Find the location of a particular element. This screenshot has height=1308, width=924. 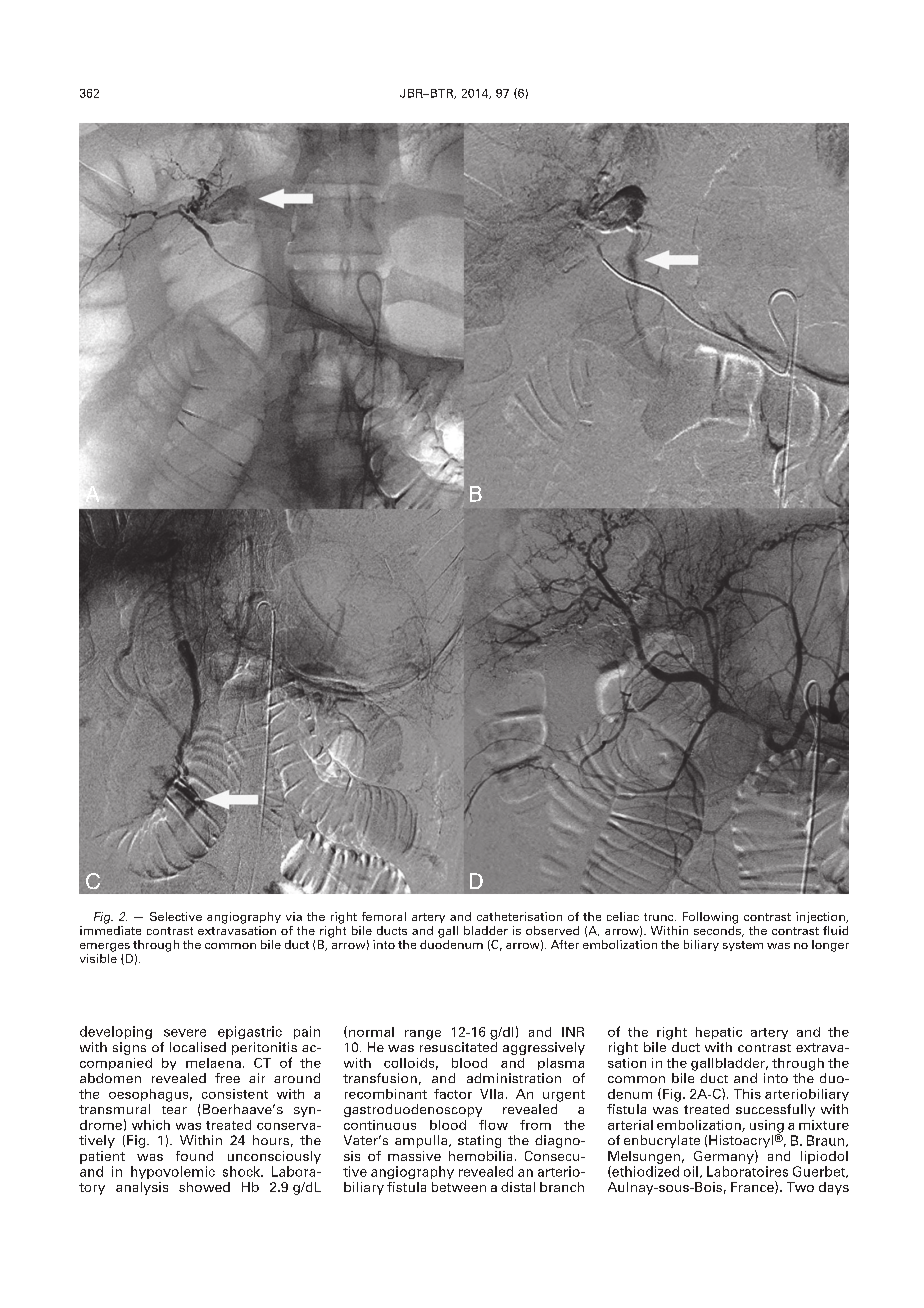

range is located at coordinates (423, 1035).
